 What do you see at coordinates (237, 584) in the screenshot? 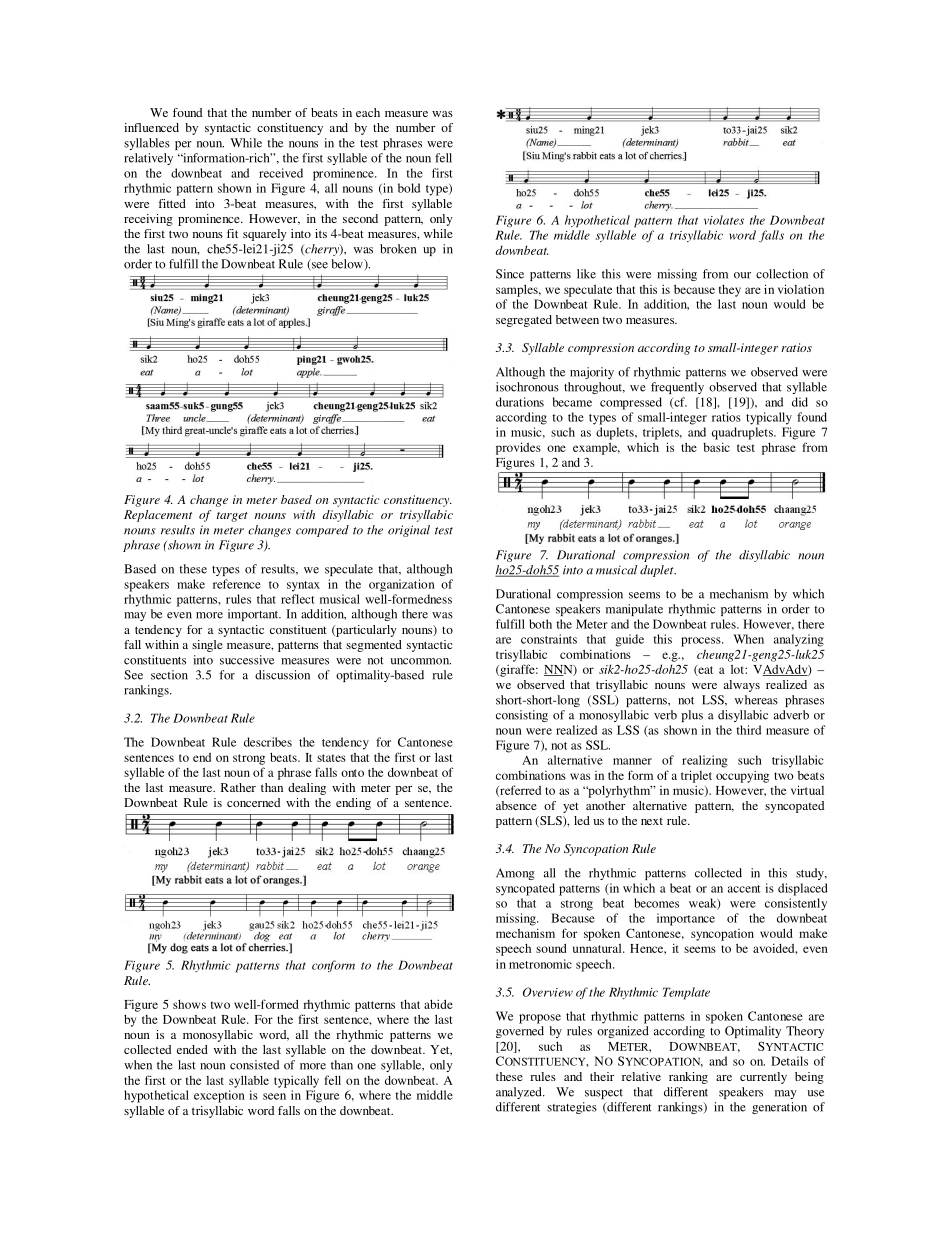
I see `reference` at bounding box center [237, 584].
